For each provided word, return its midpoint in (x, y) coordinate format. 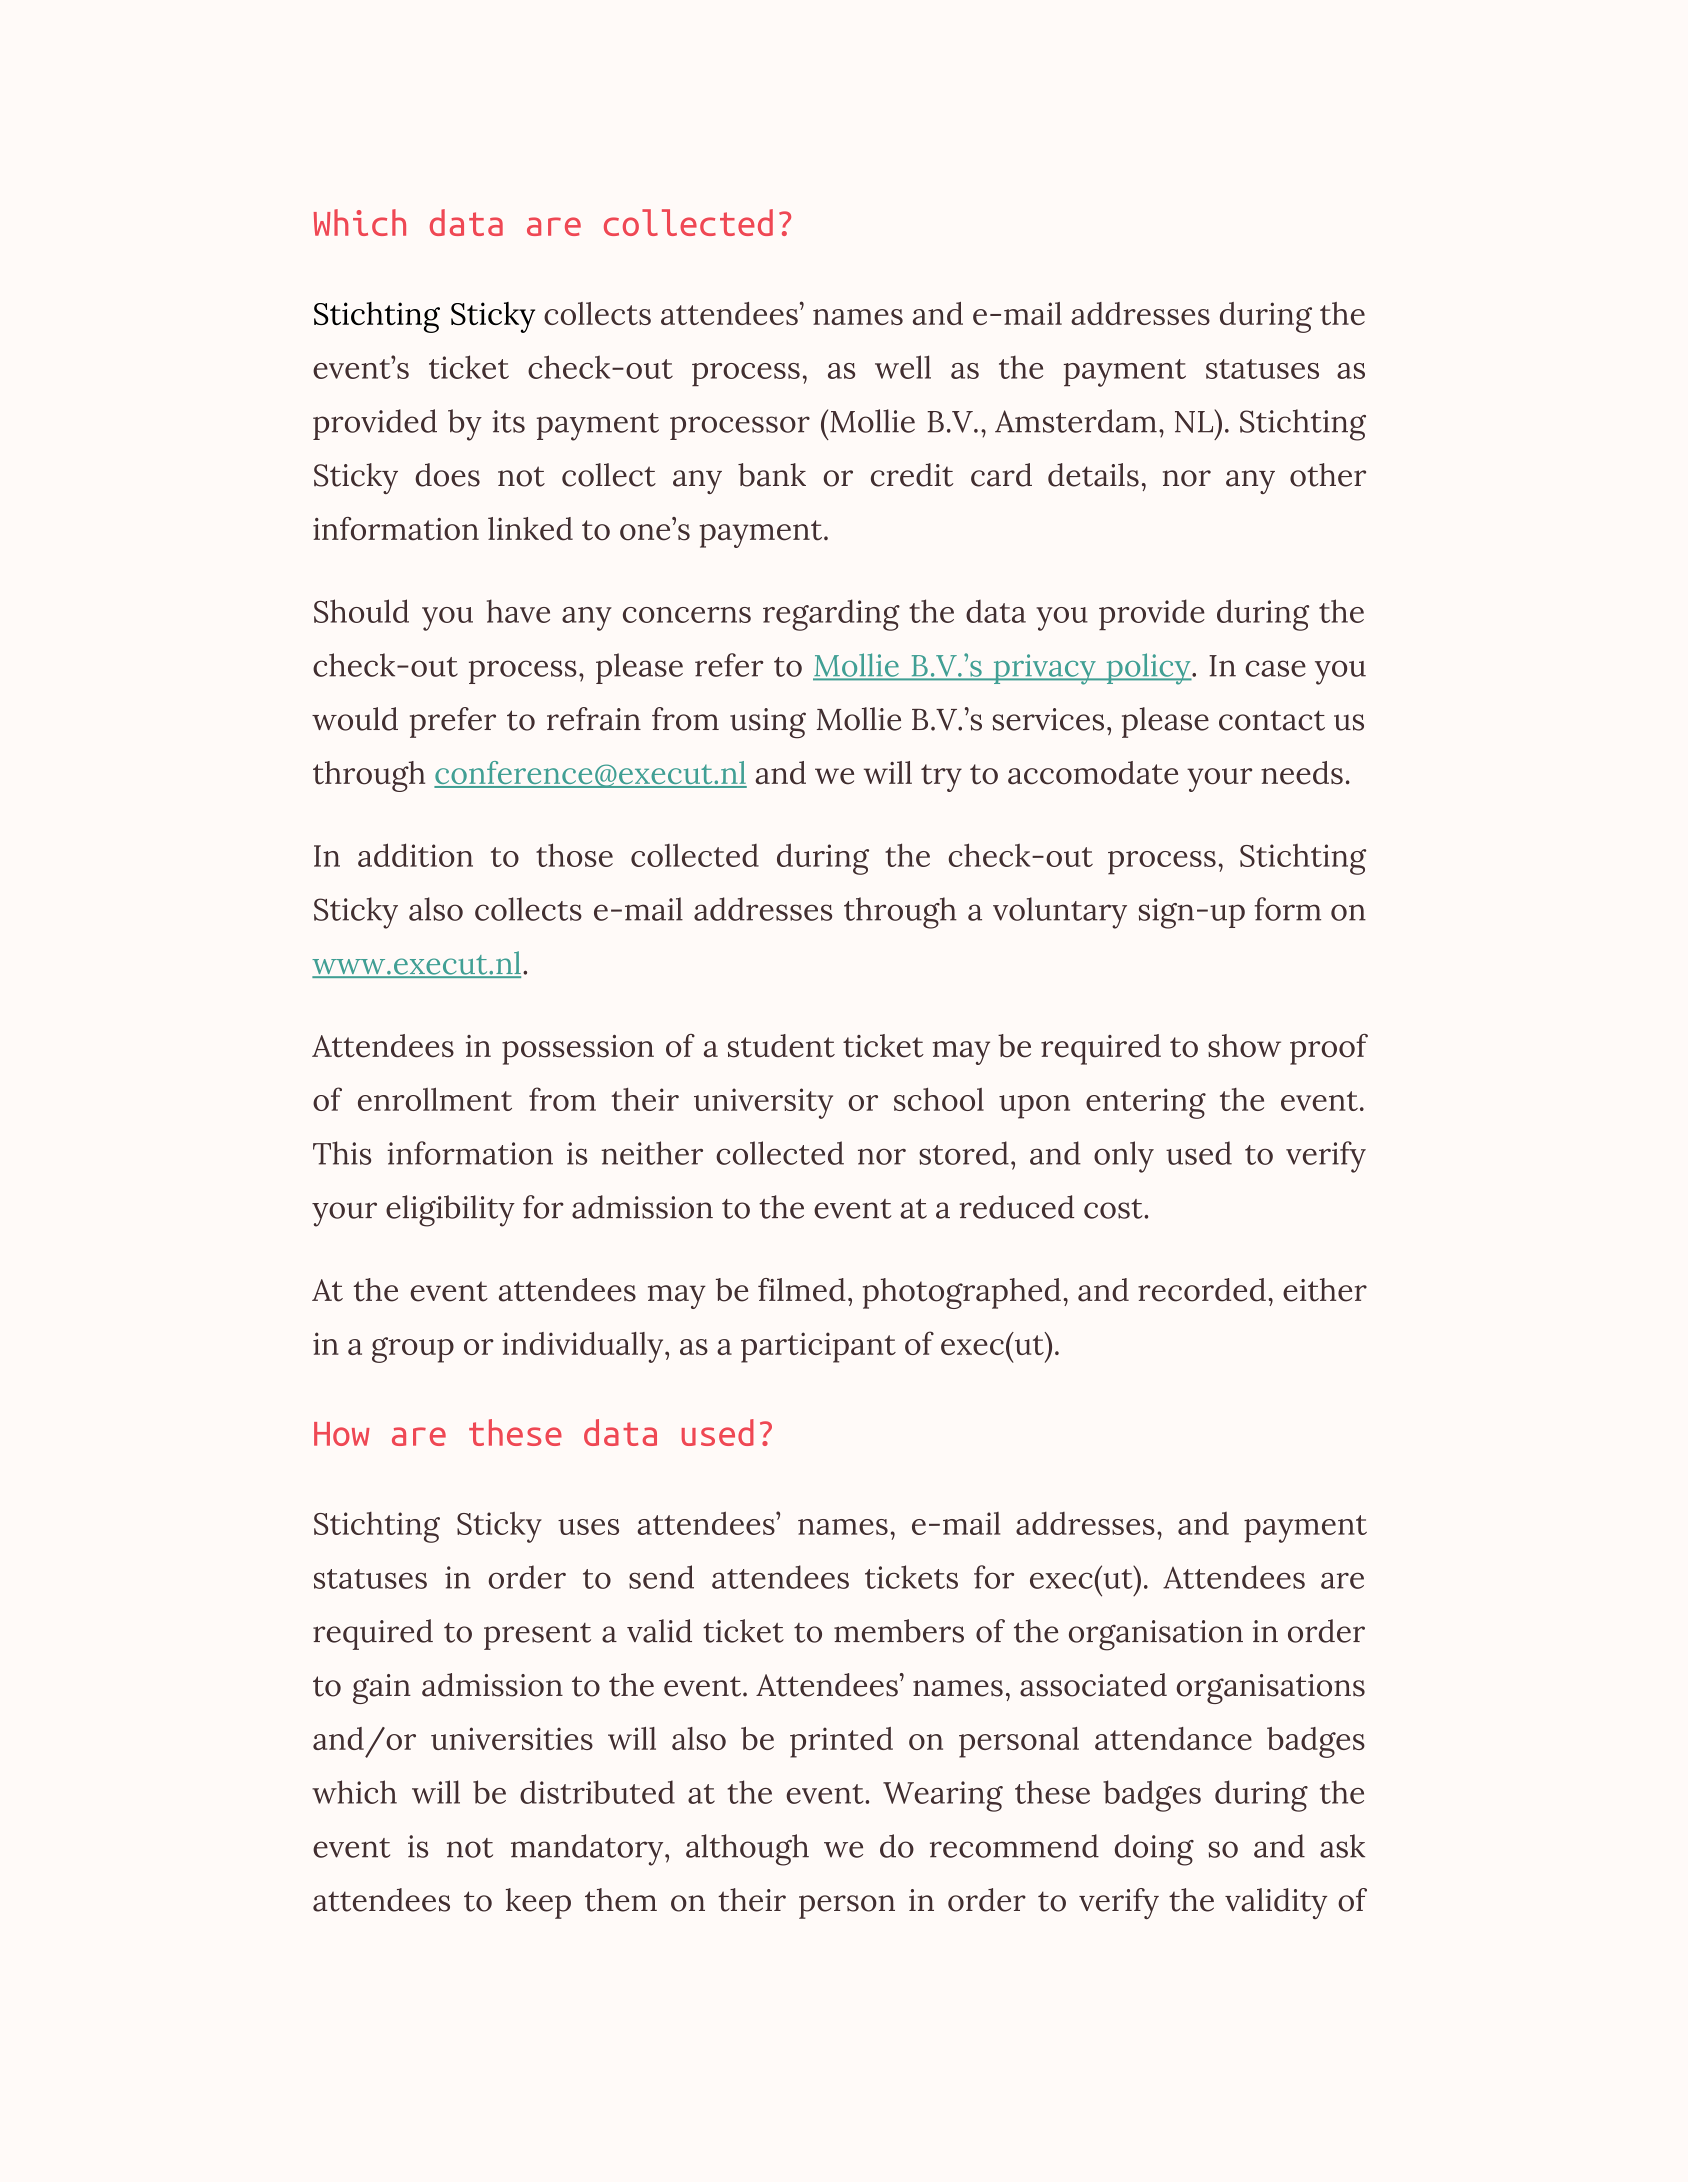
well (903, 367)
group (413, 1350)
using (768, 723)
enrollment (435, 1099)
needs (1302, 773)
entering (1146, 1103)
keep (538, 1903)
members (899, 1631)
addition (415, 855)
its (508, 421)
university (763, 1103)
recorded (1202, 1290)
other (1328, 475)
